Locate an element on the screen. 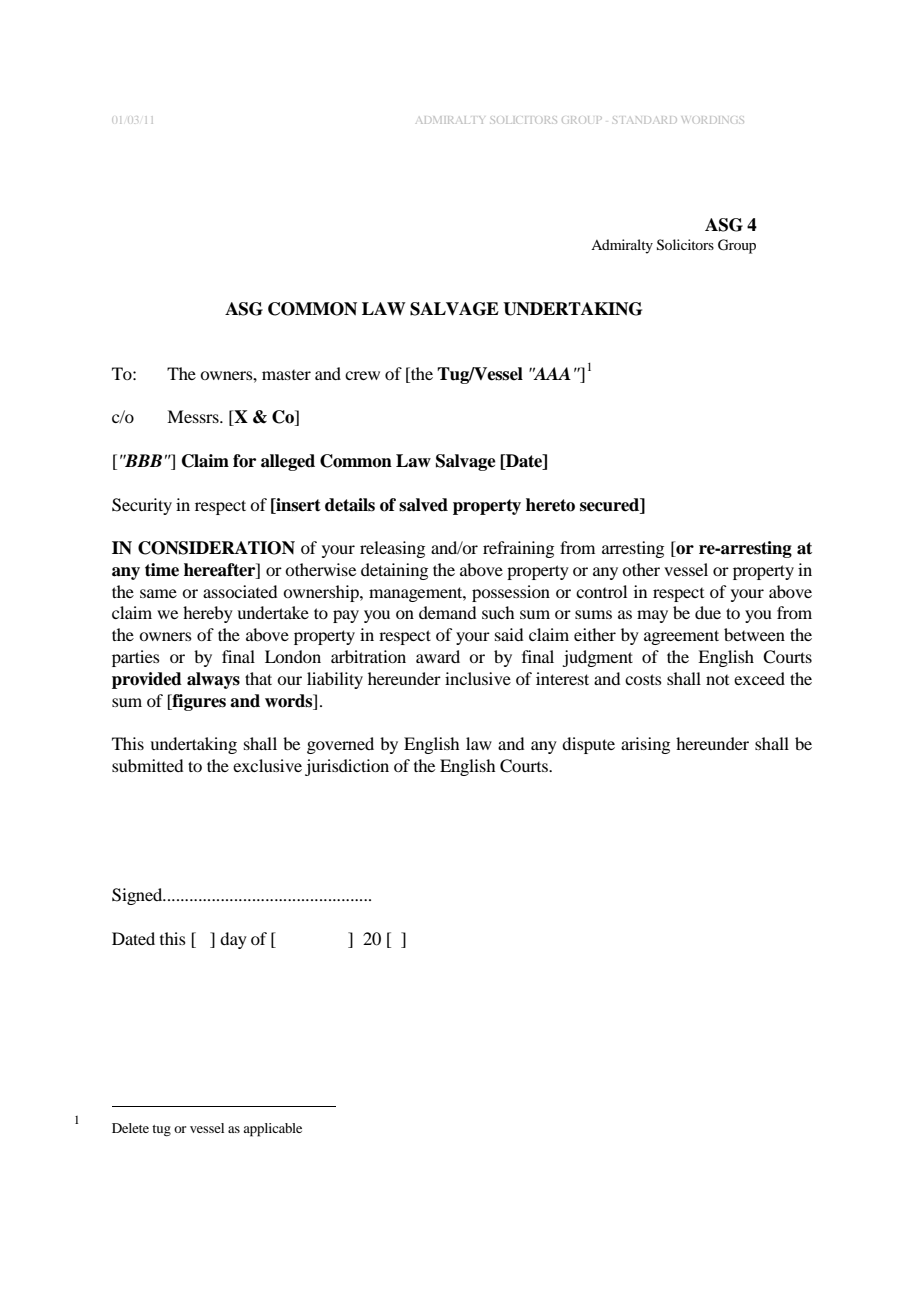  demand is located at coordinates (447, 612).
